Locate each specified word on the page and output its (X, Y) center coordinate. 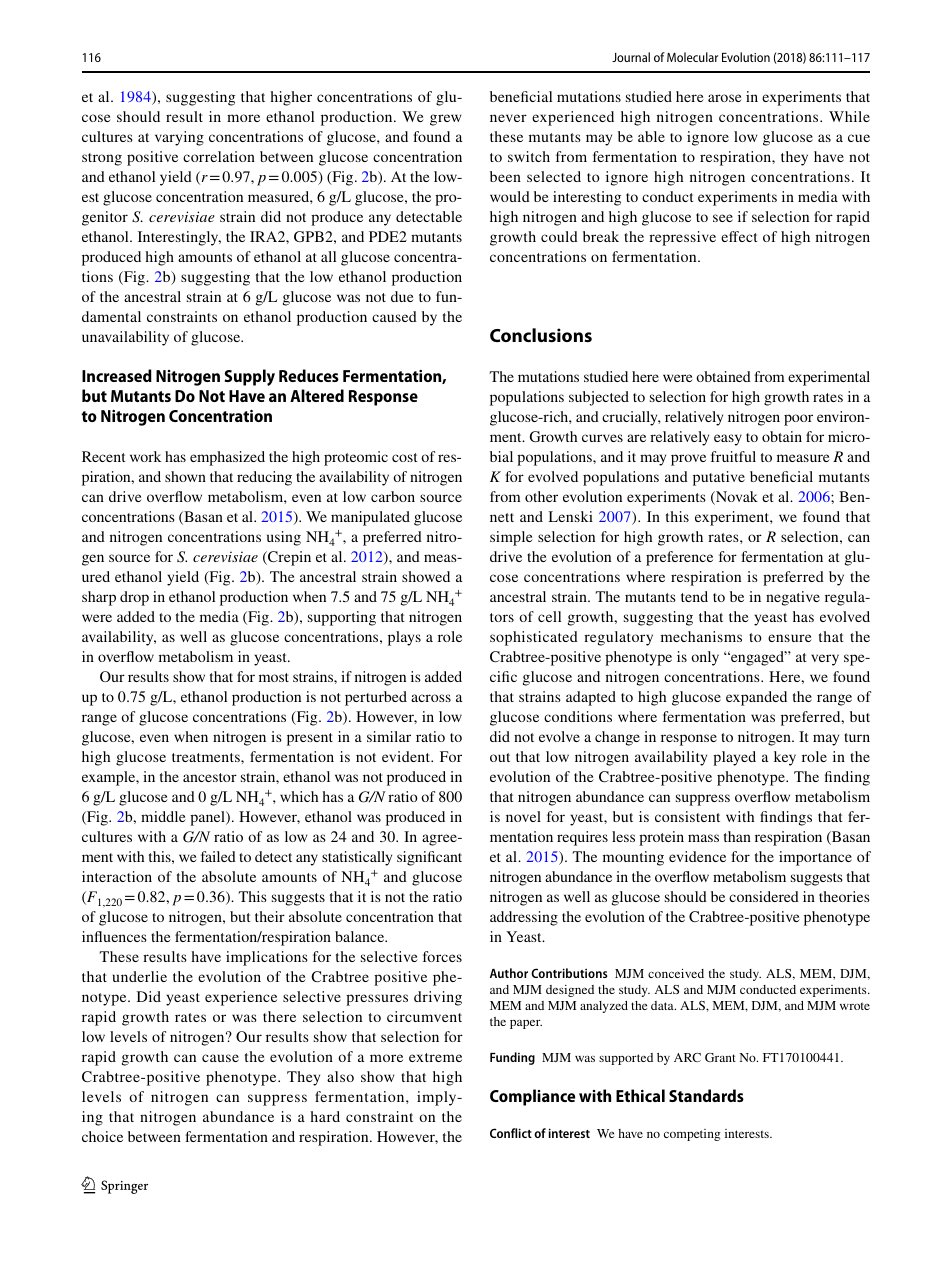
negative (793, 598)
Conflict (511, 1133)
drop (134, 598)
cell (549, 616)
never (508, 118)
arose (725, 98)
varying (179, 138)
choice (102, 1136)
